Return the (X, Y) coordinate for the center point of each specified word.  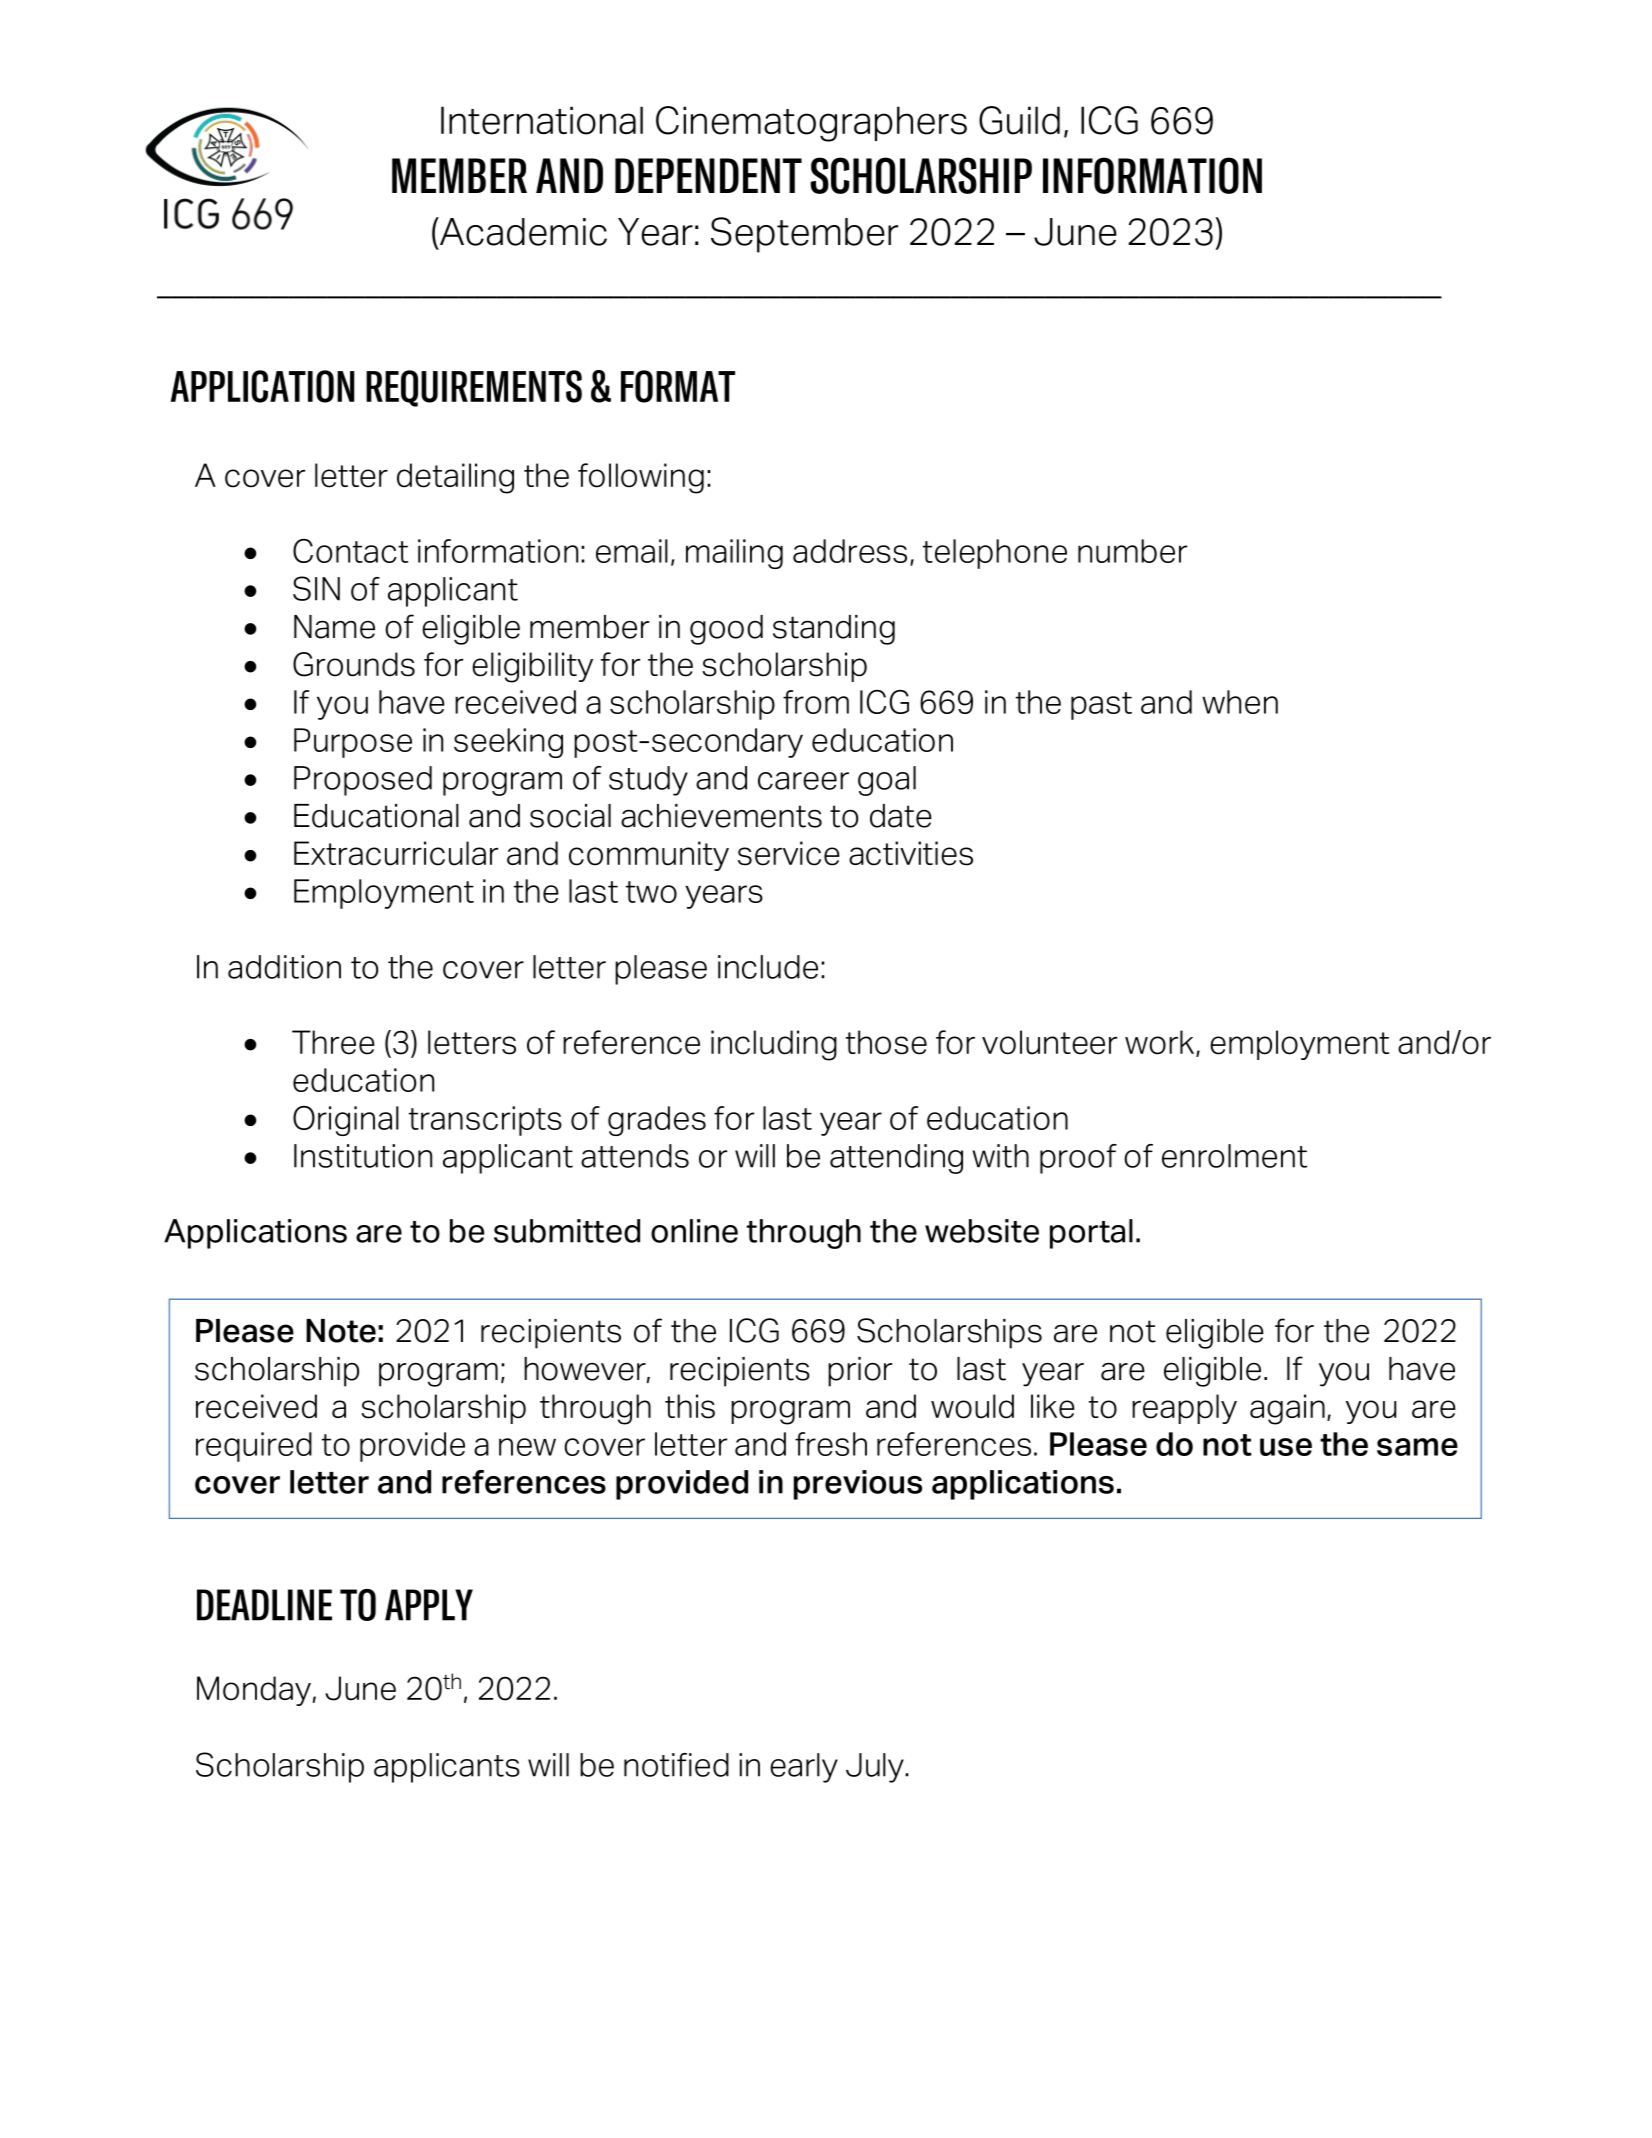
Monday (254, 1691)
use (1286, 1447)
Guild (1019, 120)
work (1159, 1042)
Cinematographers (811, 124)
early (804, 1768)
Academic (522, 232)
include (768, 967)
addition (284, 967)
